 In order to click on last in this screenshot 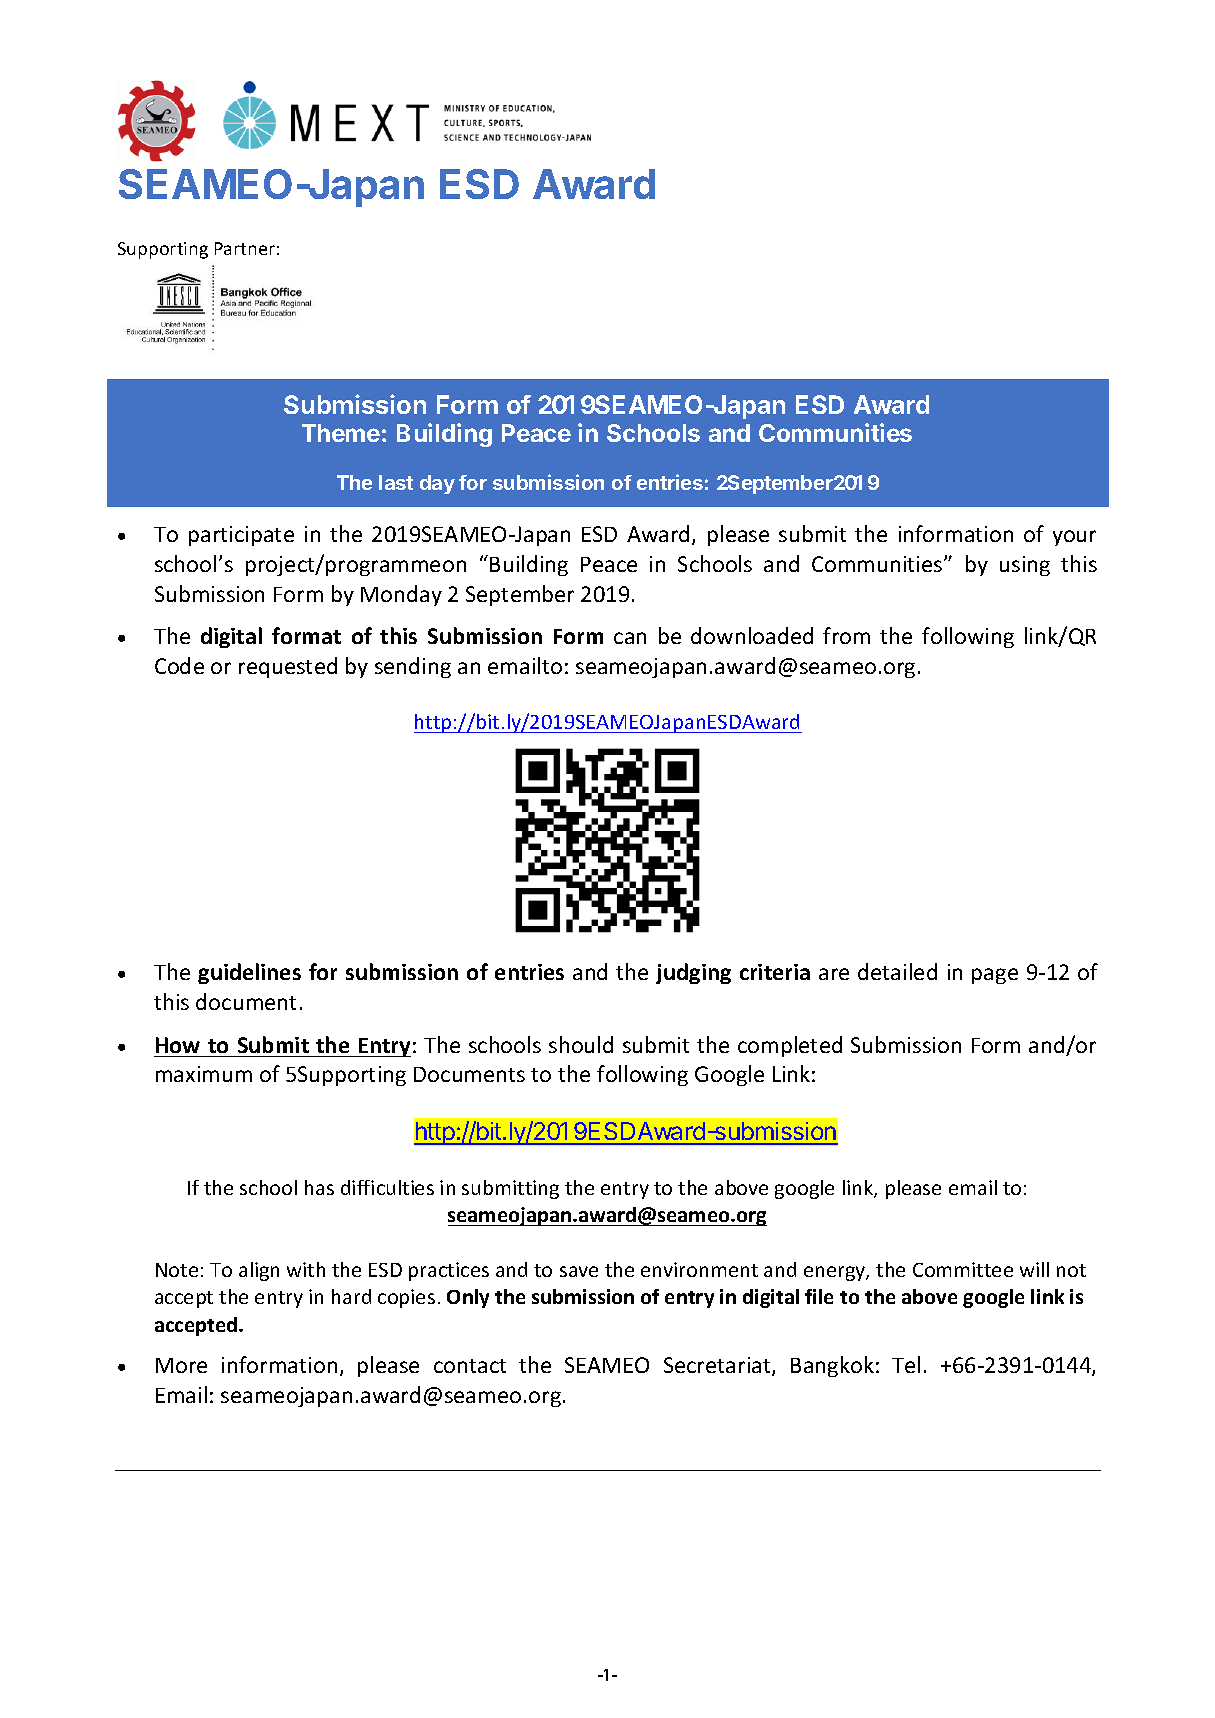, I will do `click(396, 482)`.
